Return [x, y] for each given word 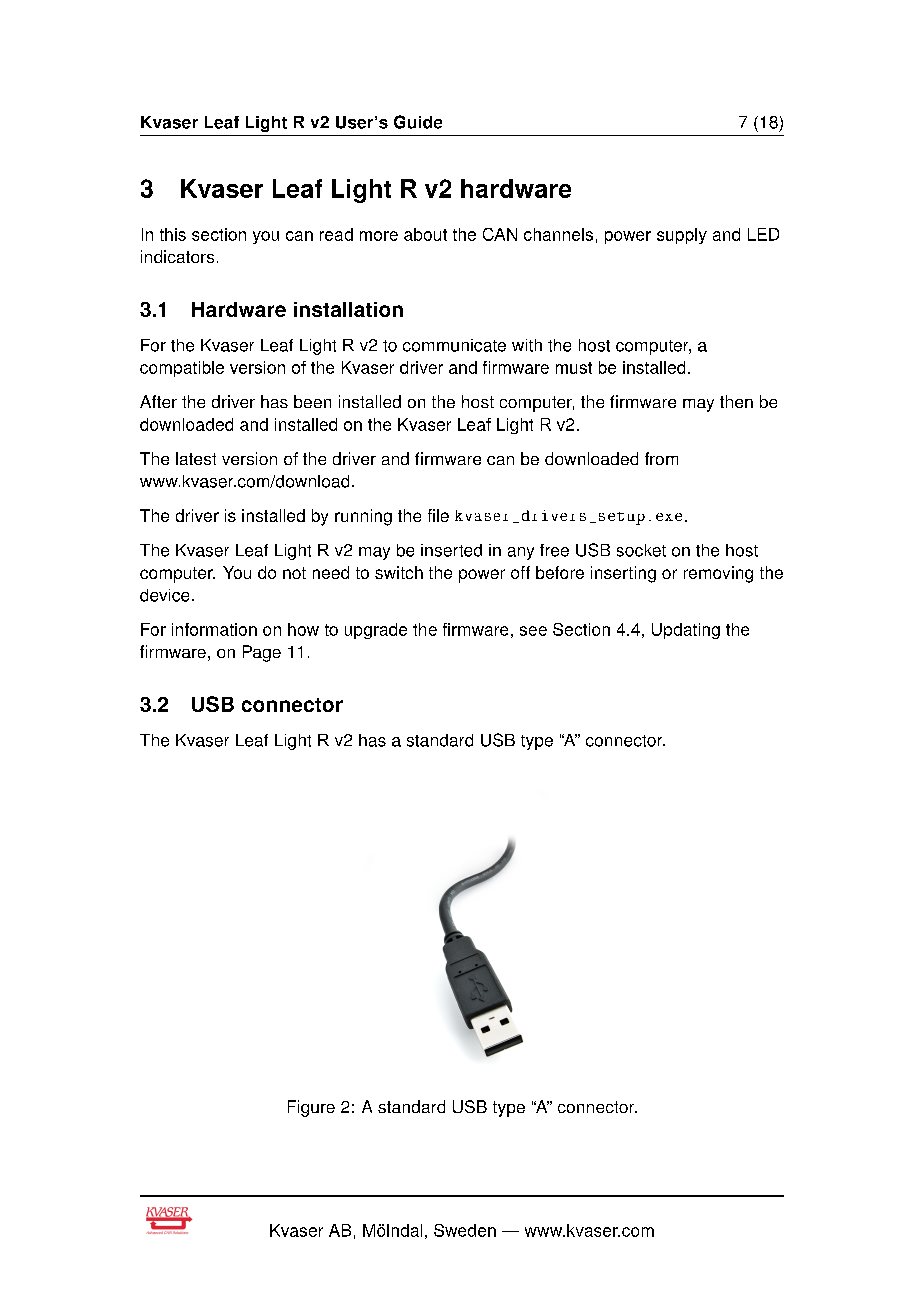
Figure [311, 1108]
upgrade [376, 631]
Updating [686, 631]
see [533, 631]
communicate [454, 345]
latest [196, 458]
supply [682, 236]
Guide [418, 122]
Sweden [465, 1230]
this [173, 234]
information [214, 629]
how [303, 629]
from [661, 458]
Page [262, 653]
